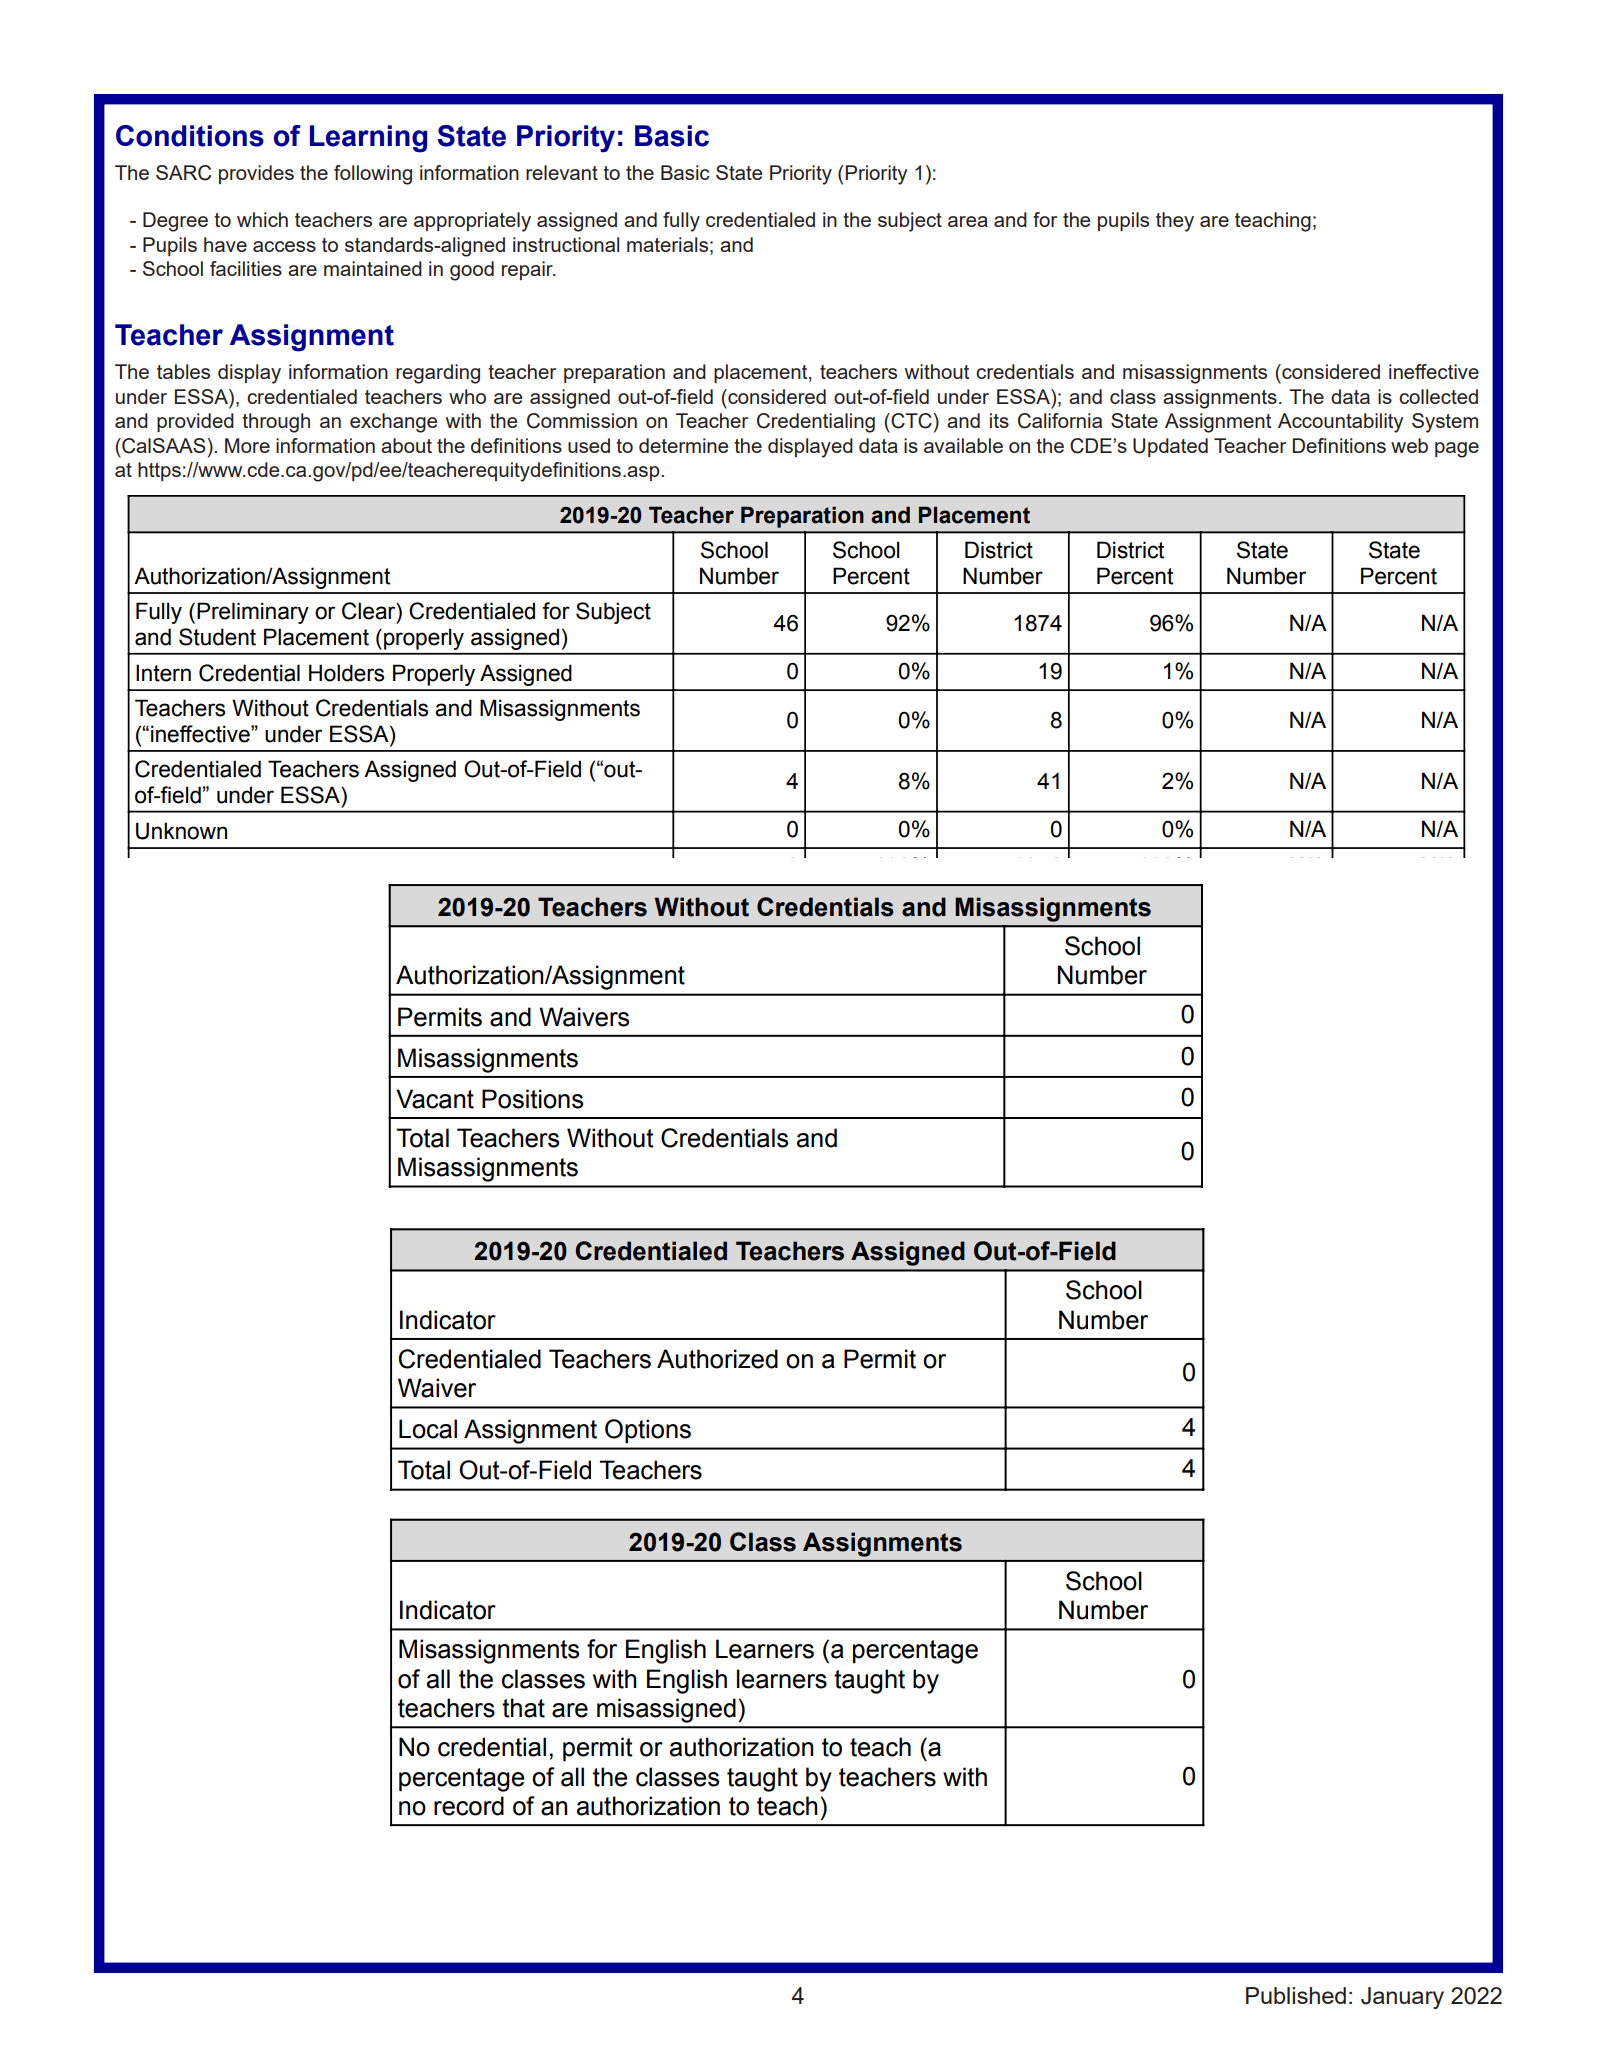 This screenshot has height=2067, width=1597. I want to click on Authorized, so click(717, 1359).
